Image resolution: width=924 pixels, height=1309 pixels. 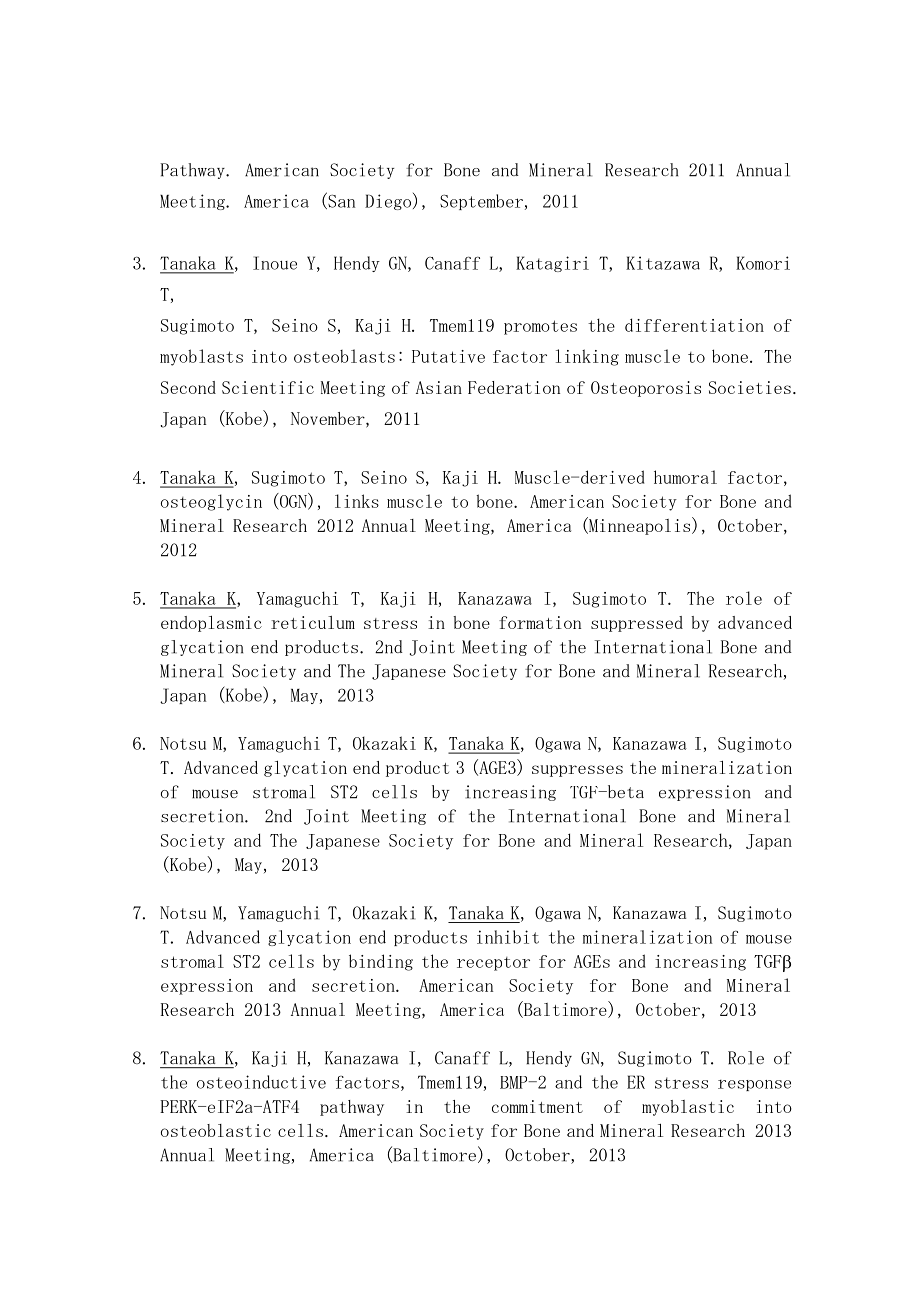 I want to click on response, so click(x=754, y=1085).
